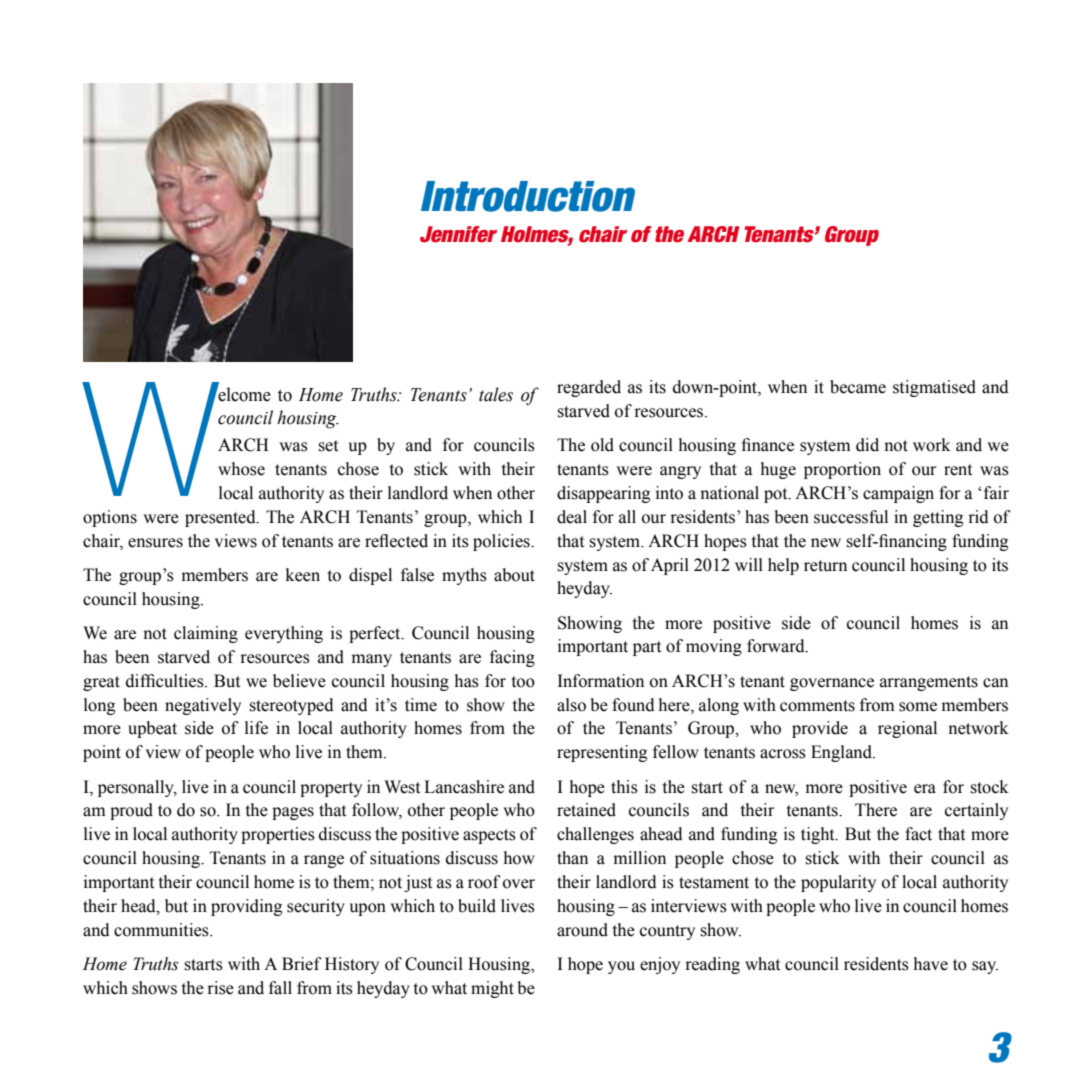 The image size is (1092, 1092). Describe the element at coordinates (203, 706) in the document. I see `negatively` at that location.
